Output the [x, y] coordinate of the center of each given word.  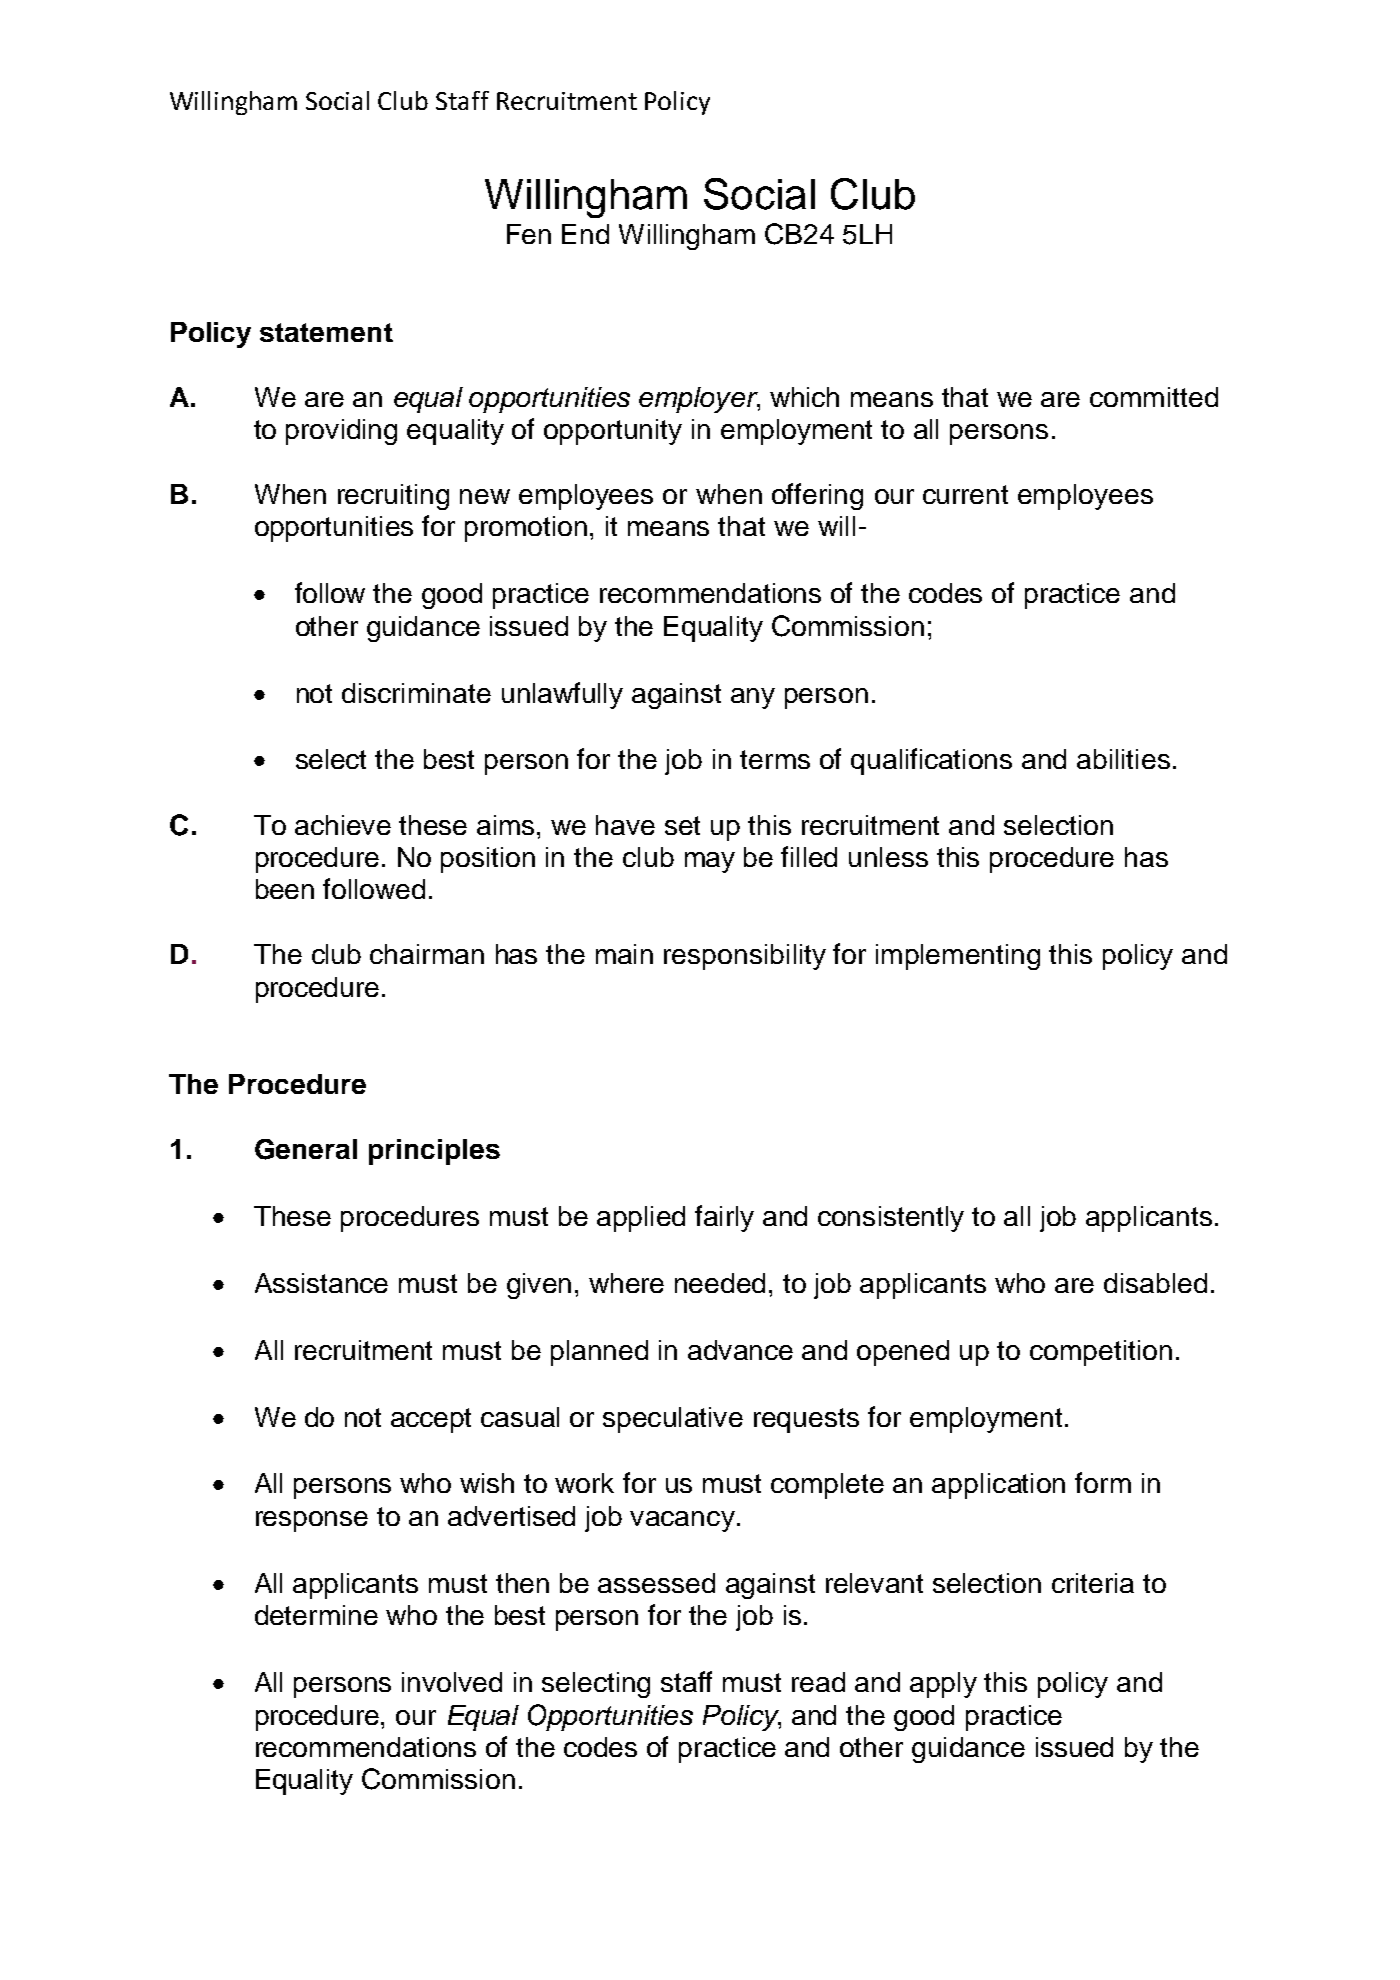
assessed [656, 1583]
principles [434, 1152]
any [753, 698]
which [804, 397]
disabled [1155, 1283]
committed [1154, 397]
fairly [724, 1218]
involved [452, 1682]
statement [326, 332]
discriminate [416, 693]
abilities [1123, 759]
